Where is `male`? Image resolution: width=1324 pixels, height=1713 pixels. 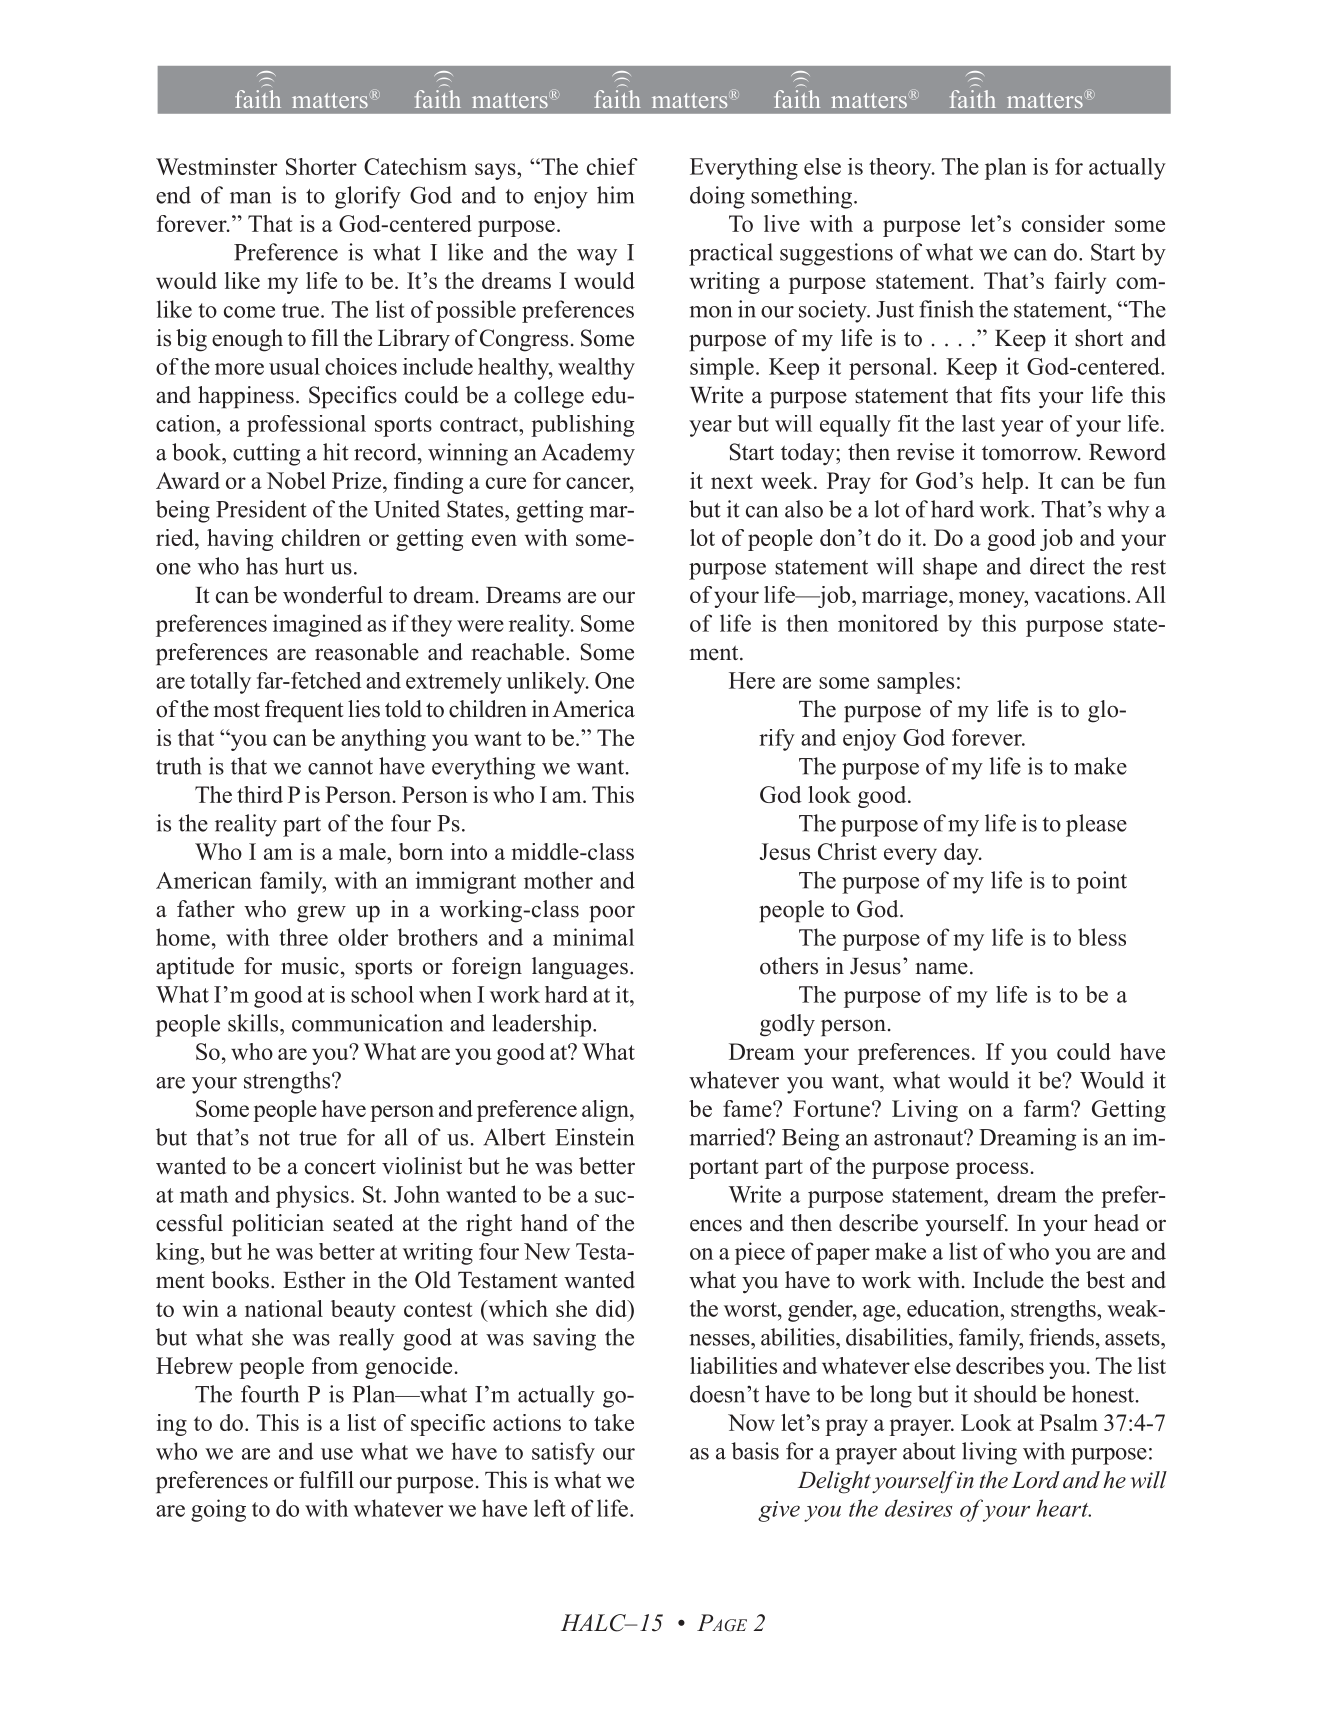 male is located at coordinates (363, 851).
